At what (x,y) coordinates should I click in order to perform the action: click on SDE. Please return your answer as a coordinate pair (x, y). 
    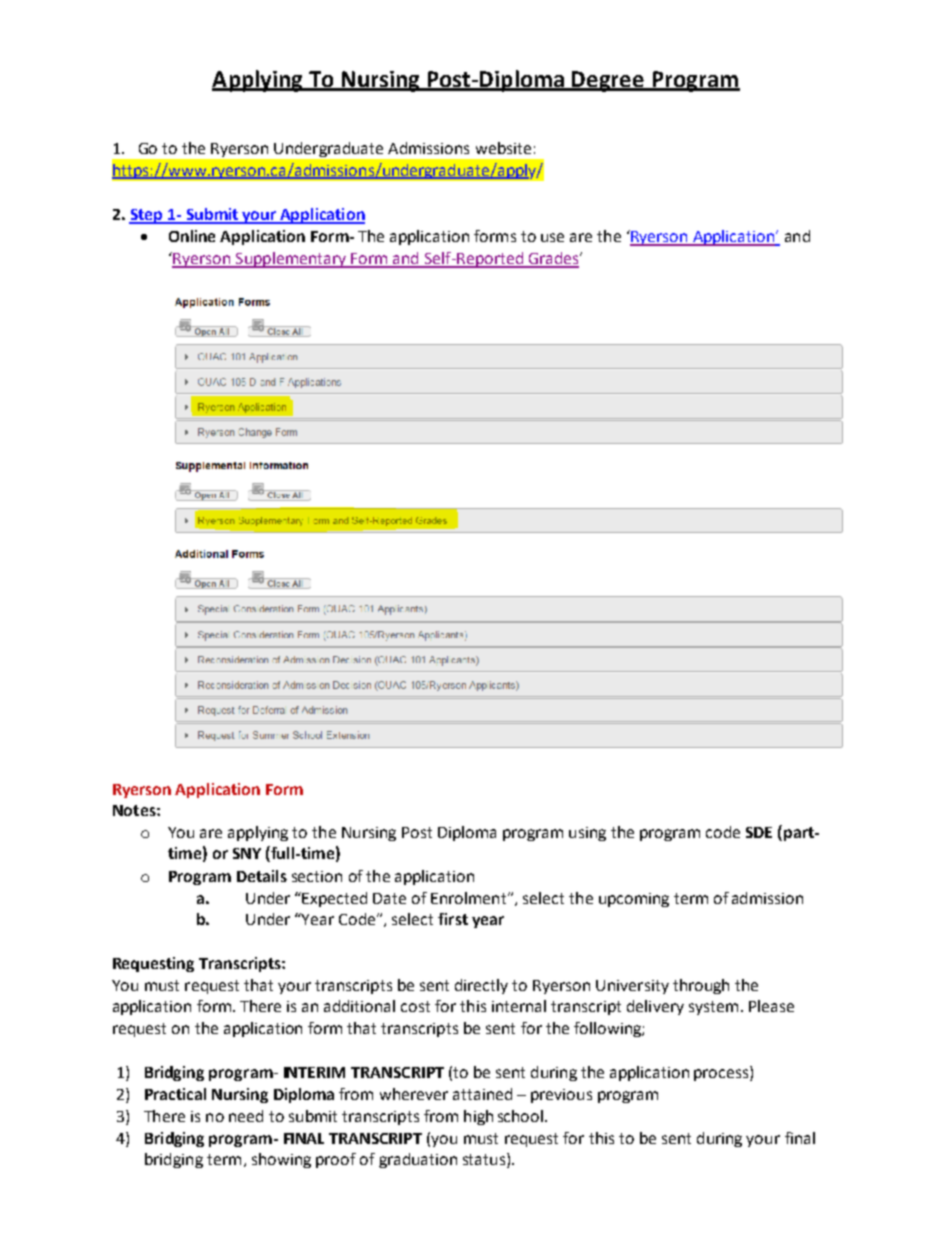
    Looking at the image, I should click on (759, 832).
